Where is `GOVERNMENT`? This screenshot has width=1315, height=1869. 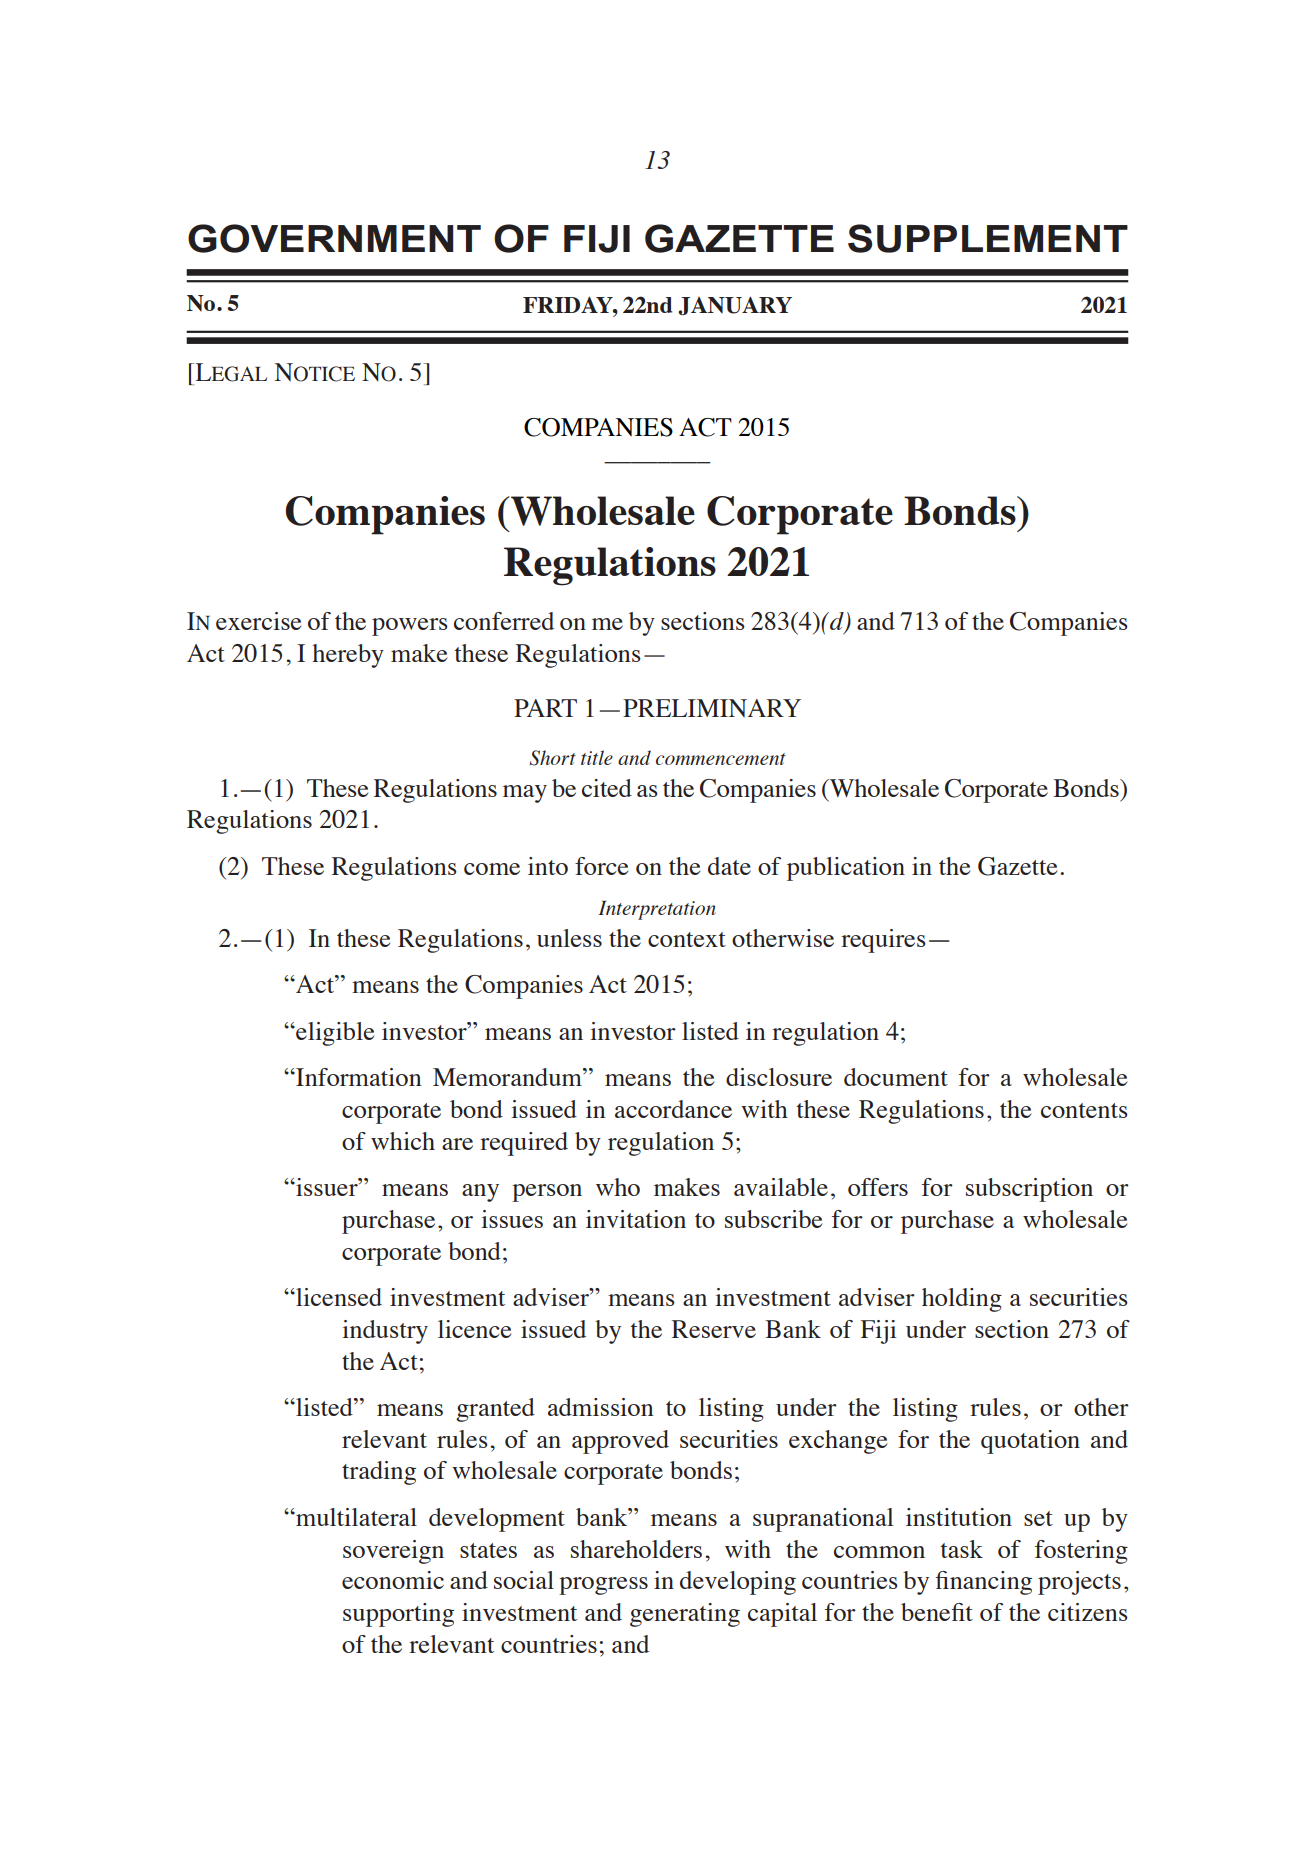
GOVERNMENT is located at coordinates (334, 238).
